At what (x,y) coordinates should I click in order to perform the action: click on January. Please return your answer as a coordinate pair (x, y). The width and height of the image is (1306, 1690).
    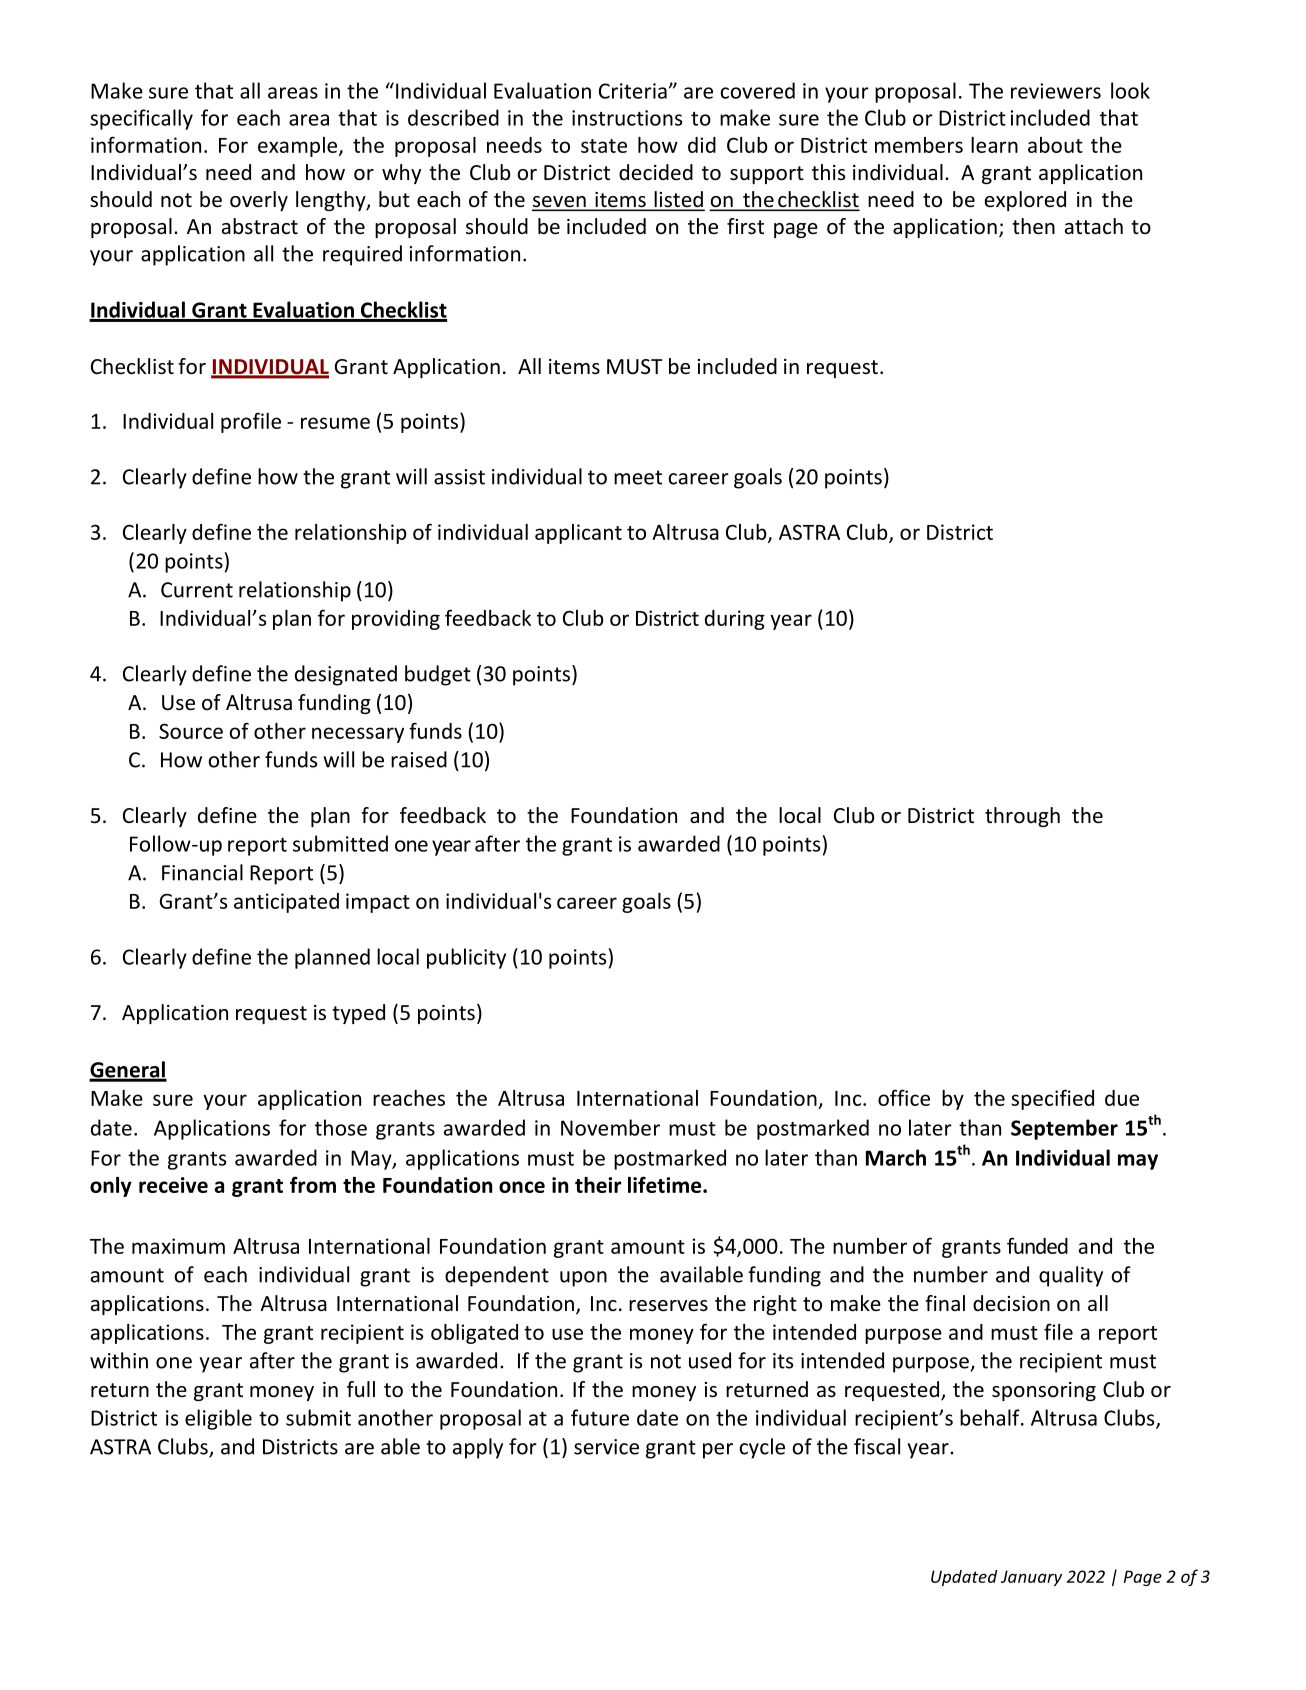
    Looking at the image, I should click on (1031, 1578).
